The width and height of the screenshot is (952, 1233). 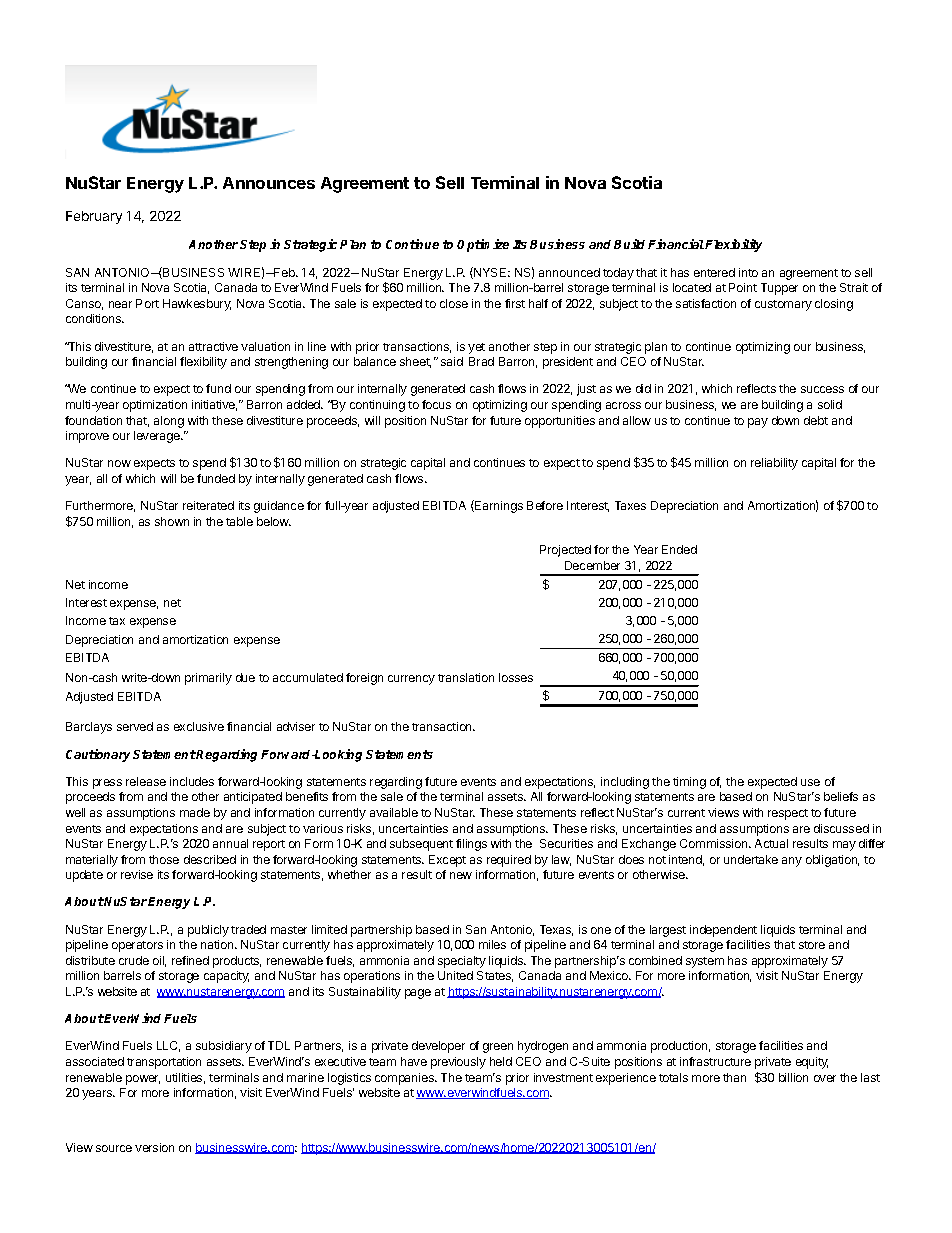 I want to click on reliability, so click(x=774, y=464).
